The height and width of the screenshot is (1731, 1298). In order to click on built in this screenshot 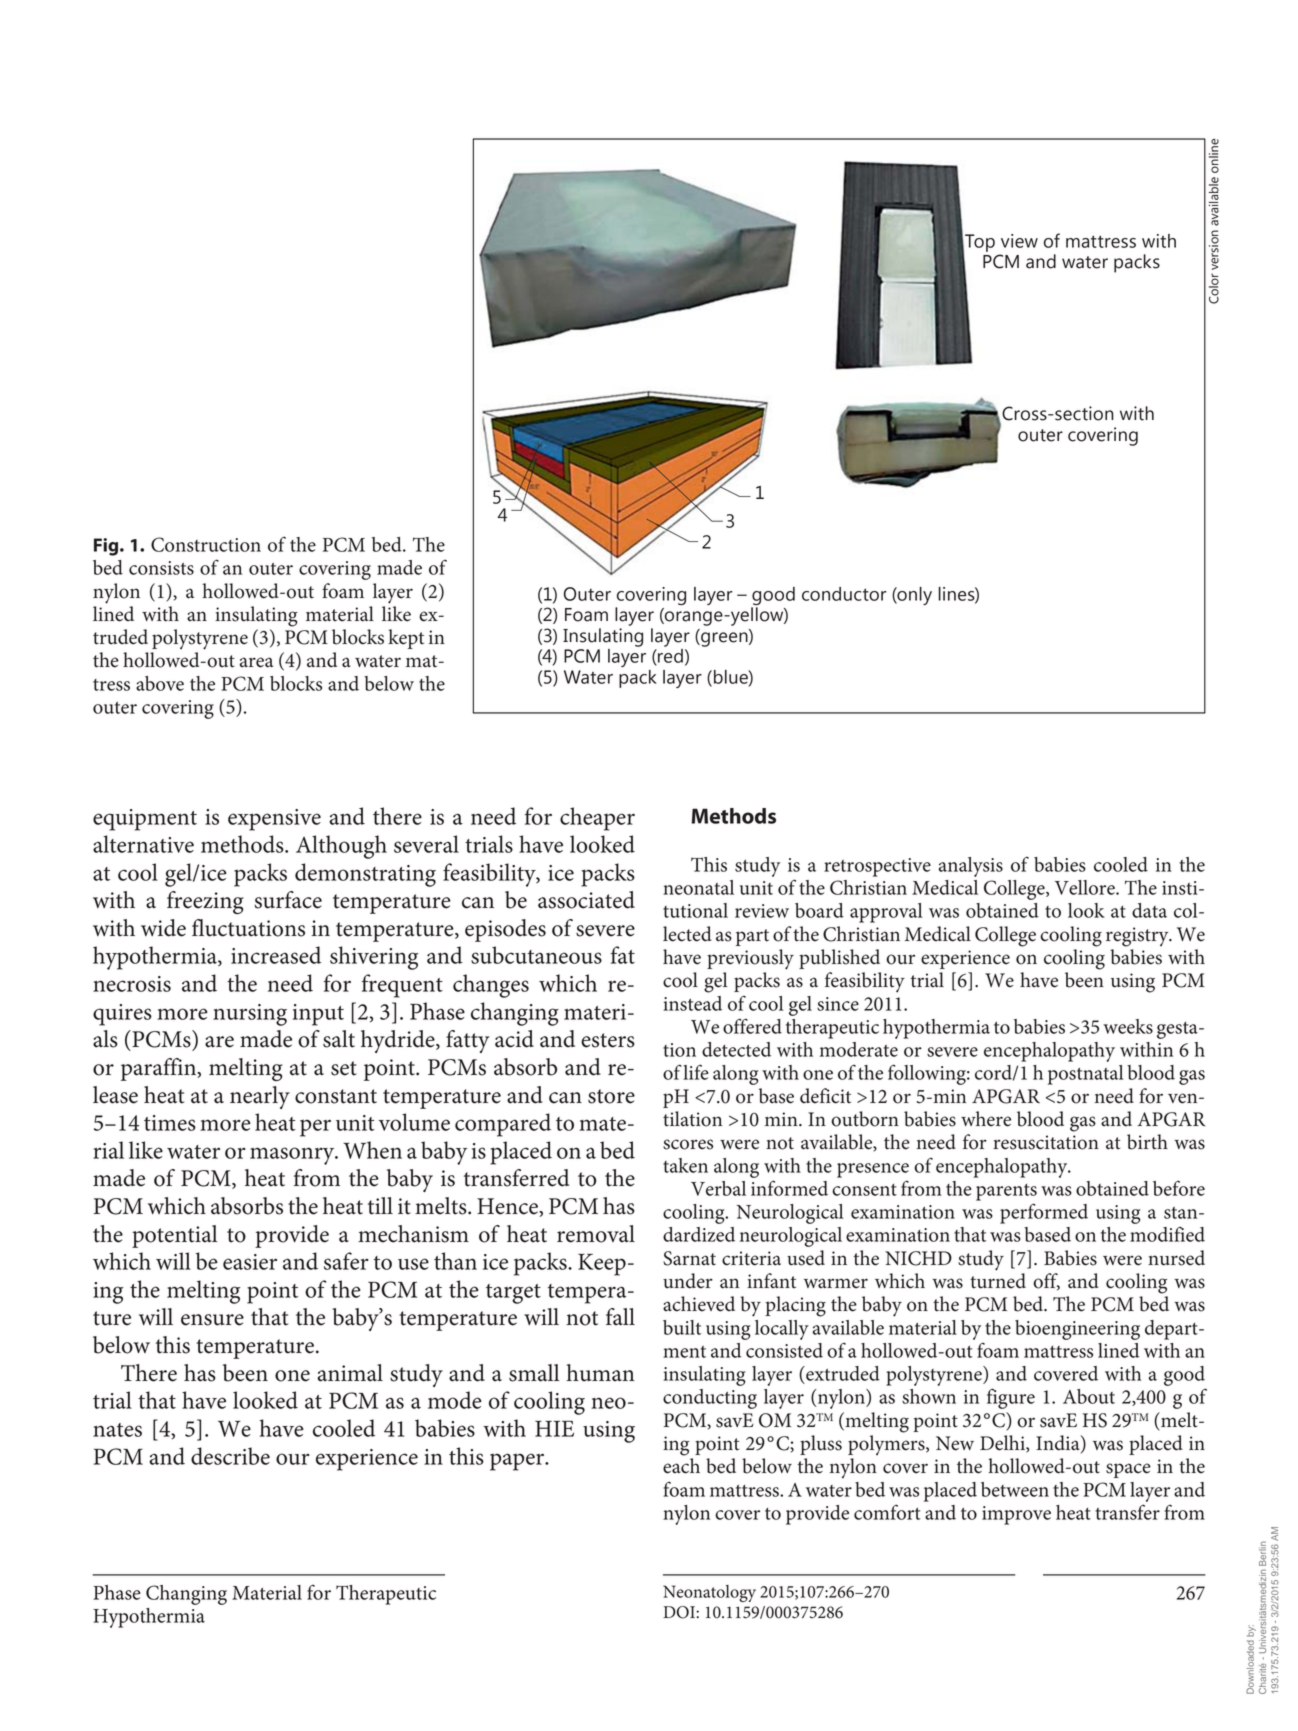, I will do `click(682, 1327)`.
